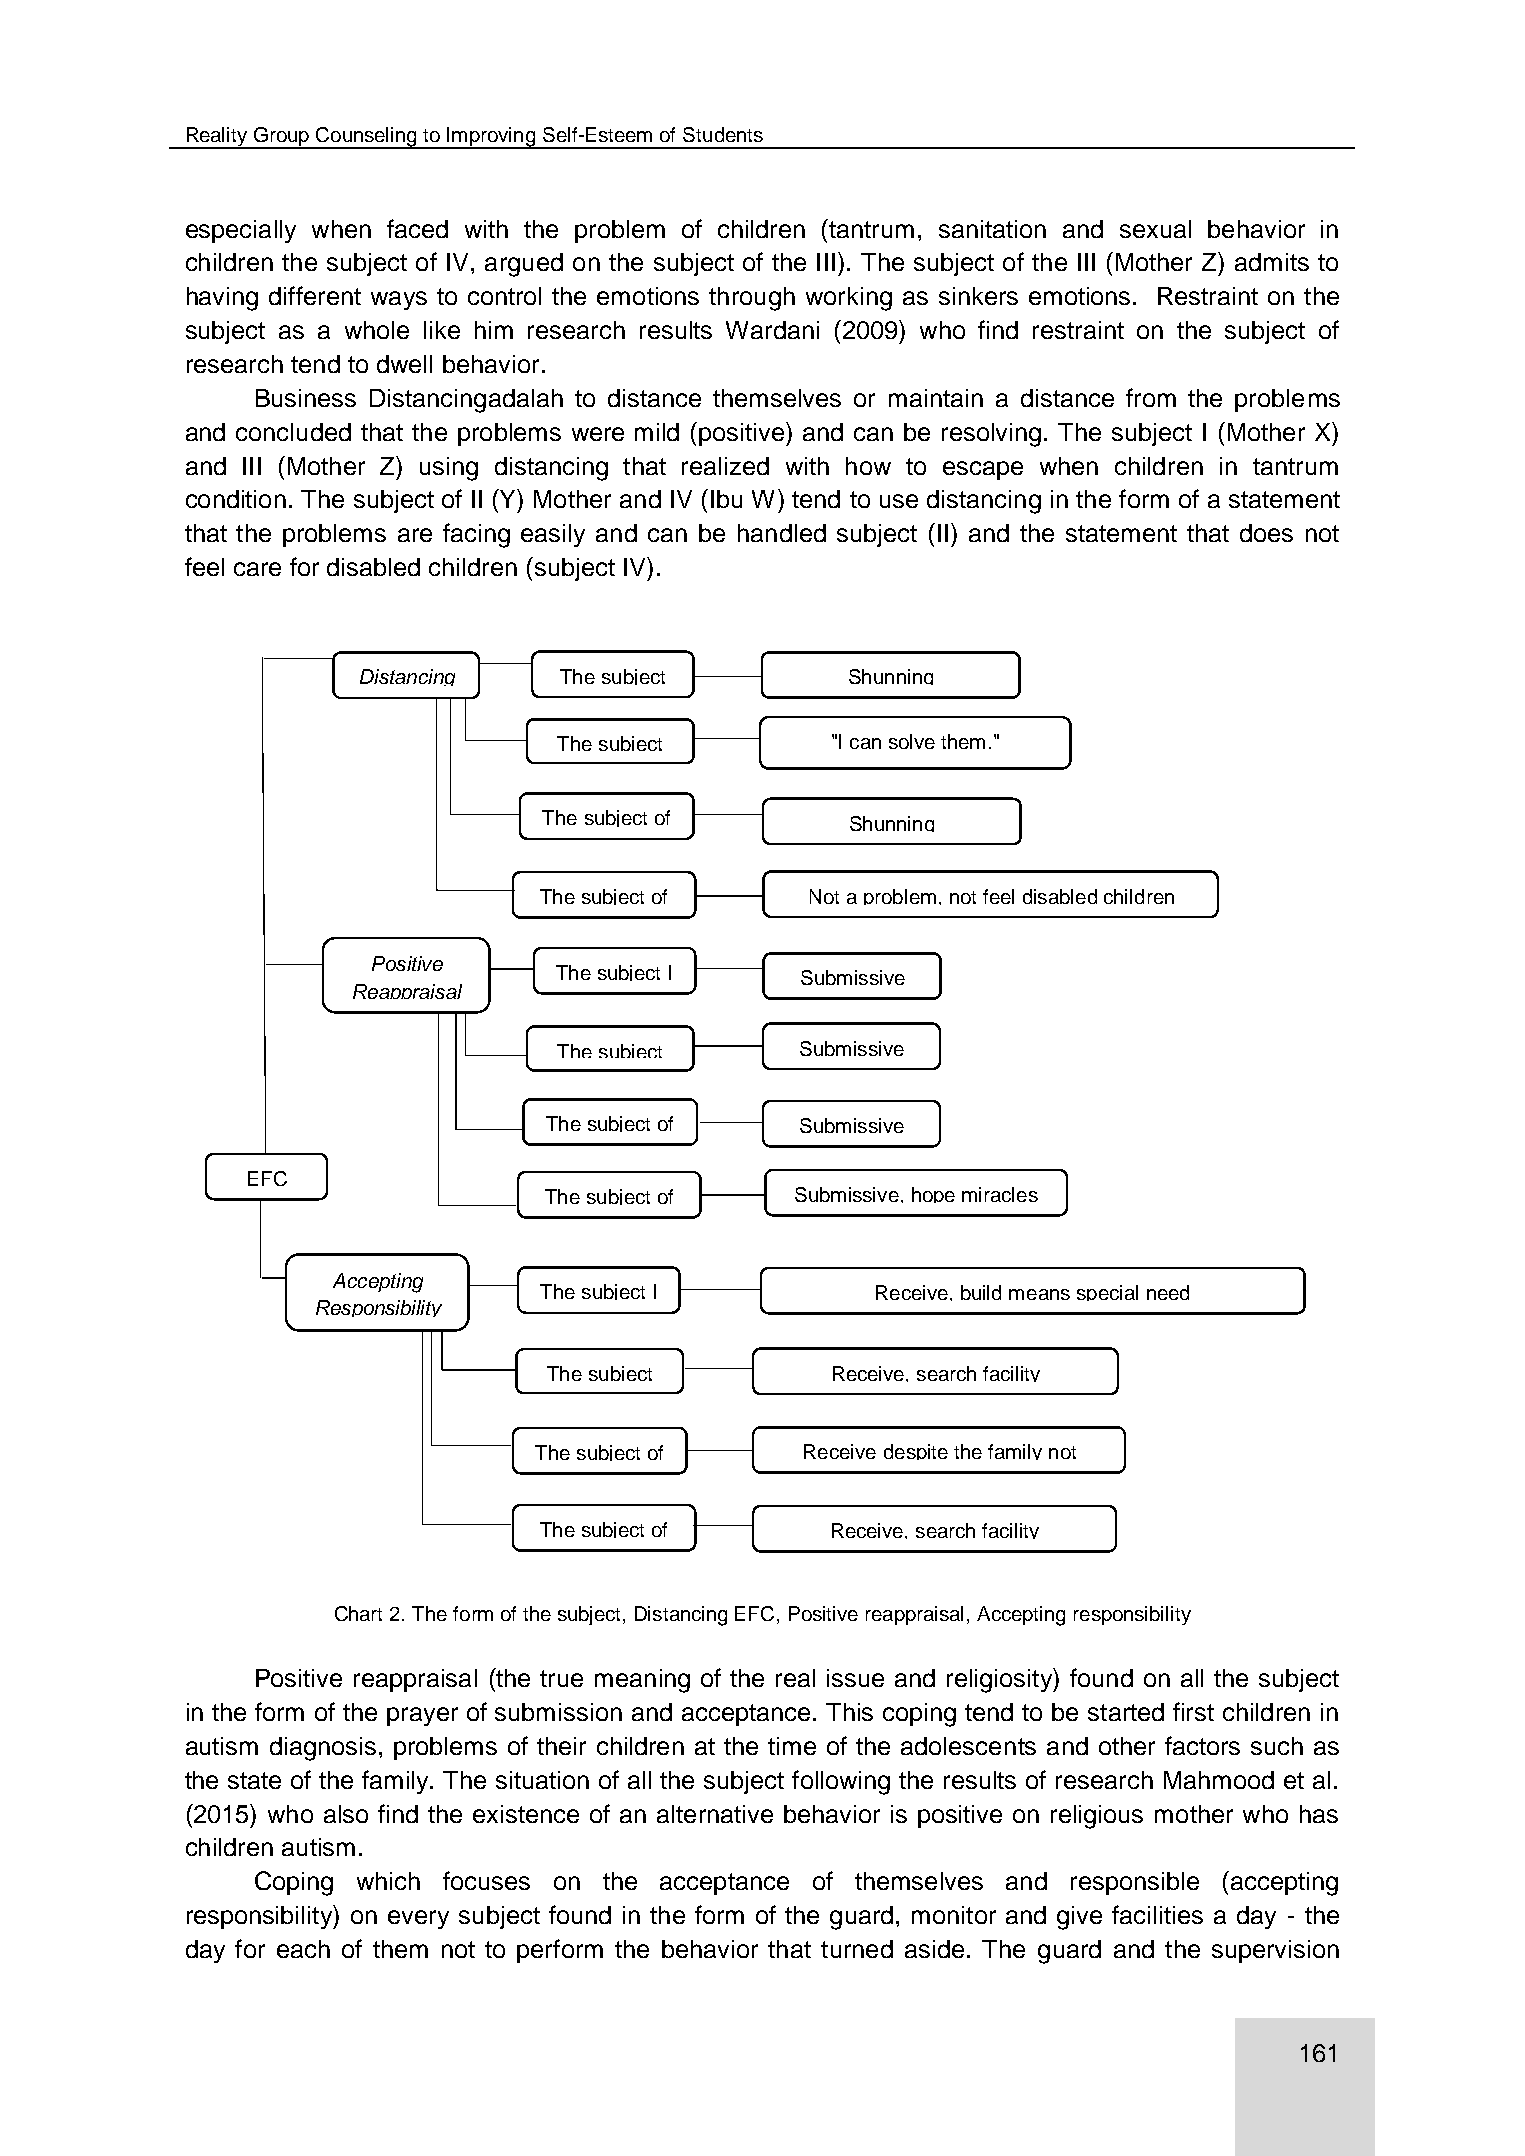  I want to click on Students, so click(723, 134).
